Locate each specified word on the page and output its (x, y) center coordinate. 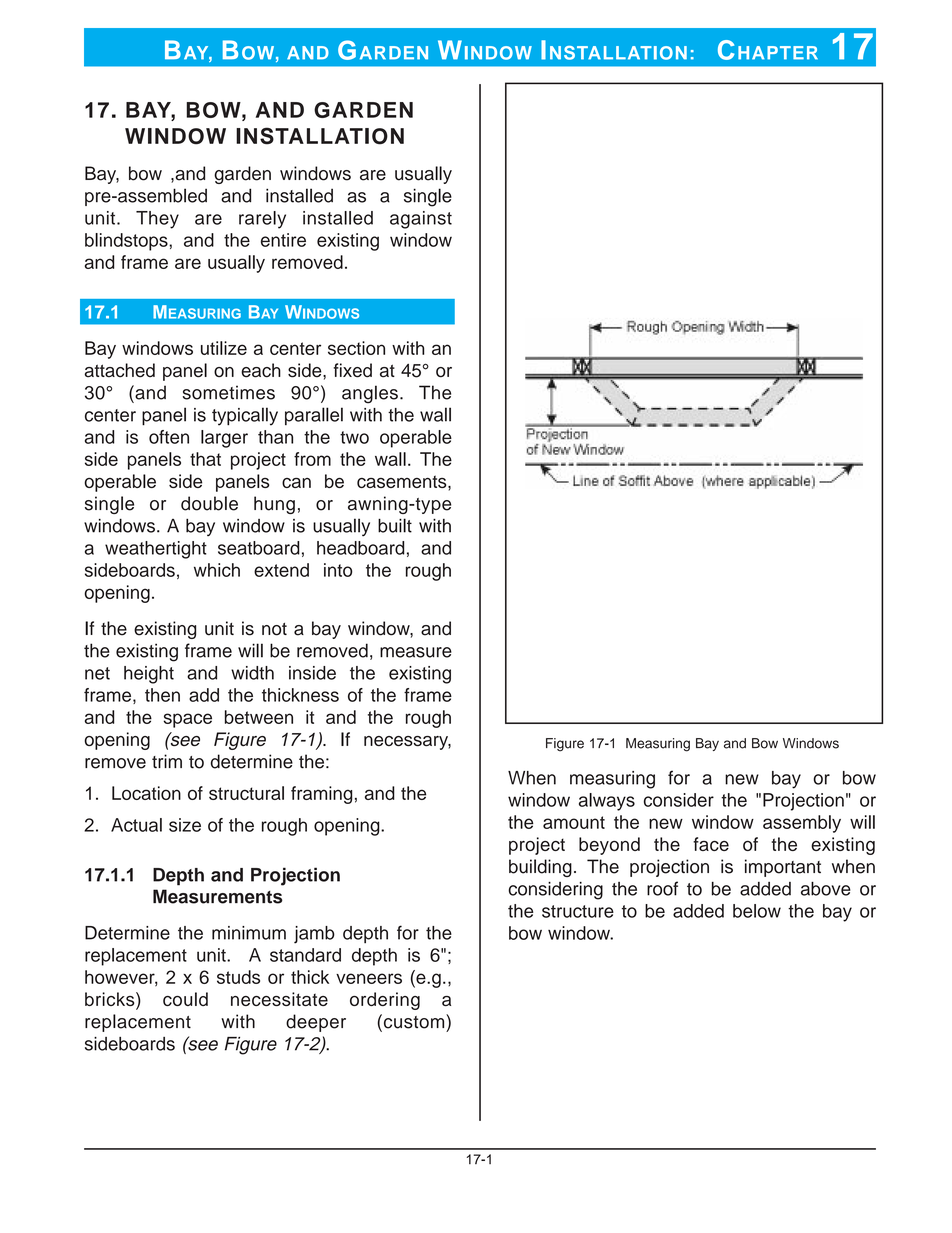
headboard (361, 548)
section (356, 348)
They (157, 220)
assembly (802, 824)
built (395, 525)
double (209, 503)
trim (167, 761)
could (185, 999)
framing (321, 795)
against (421, 220)
